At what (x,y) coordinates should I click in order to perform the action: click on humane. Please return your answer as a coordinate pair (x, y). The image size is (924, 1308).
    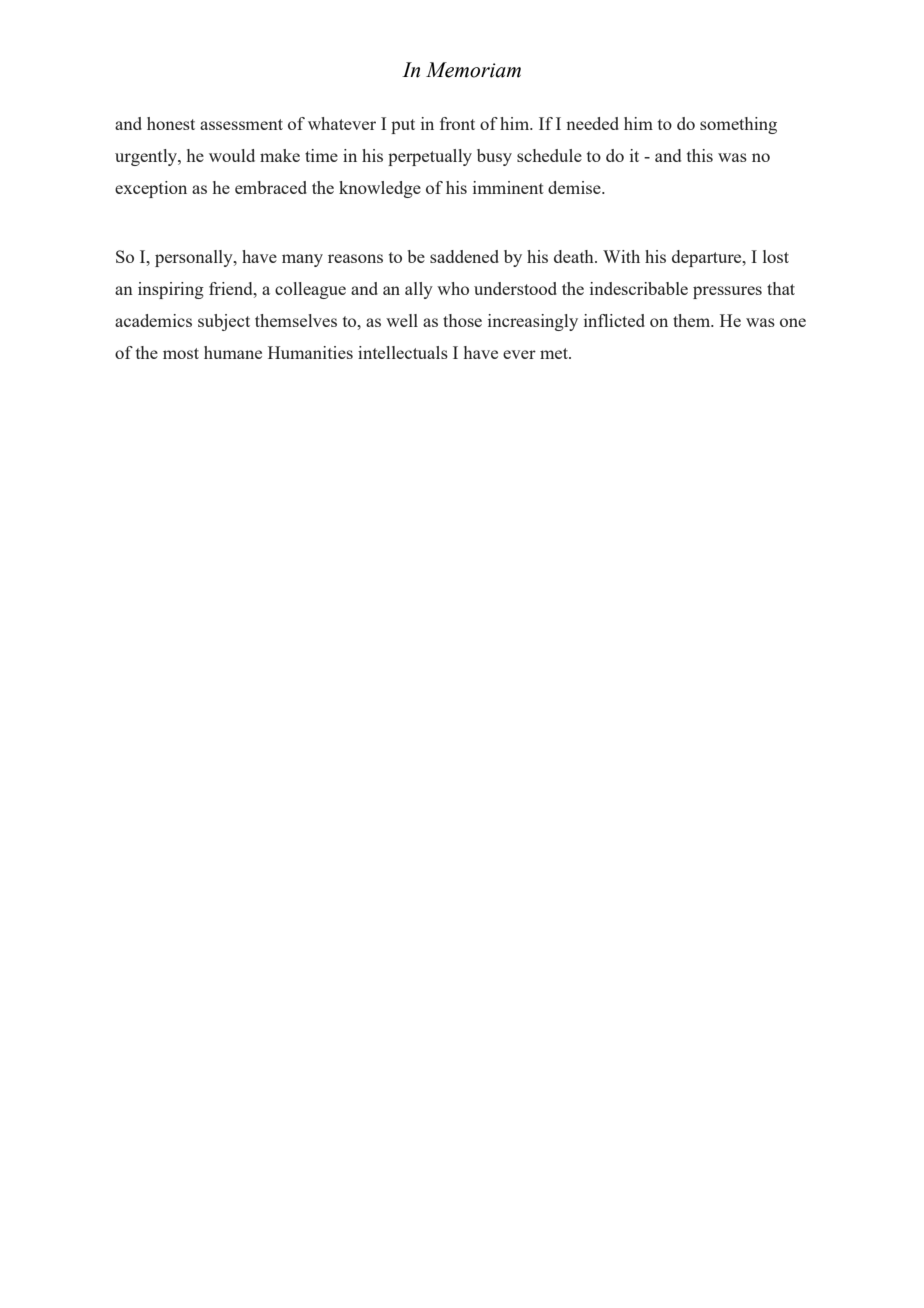
    Looking at the image, I should click on (233, 352).
